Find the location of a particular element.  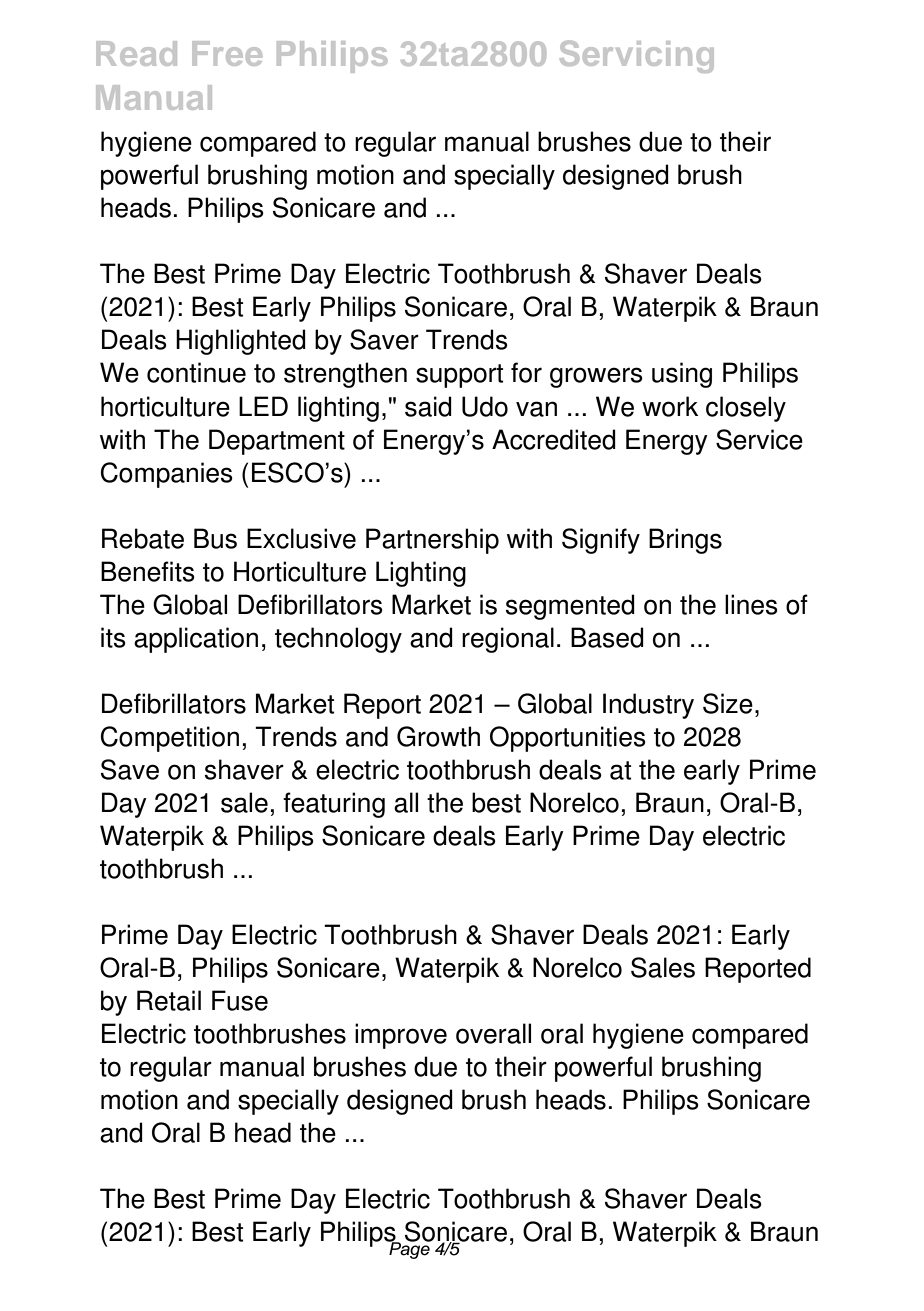

using is located at coordinates (682, 375).
